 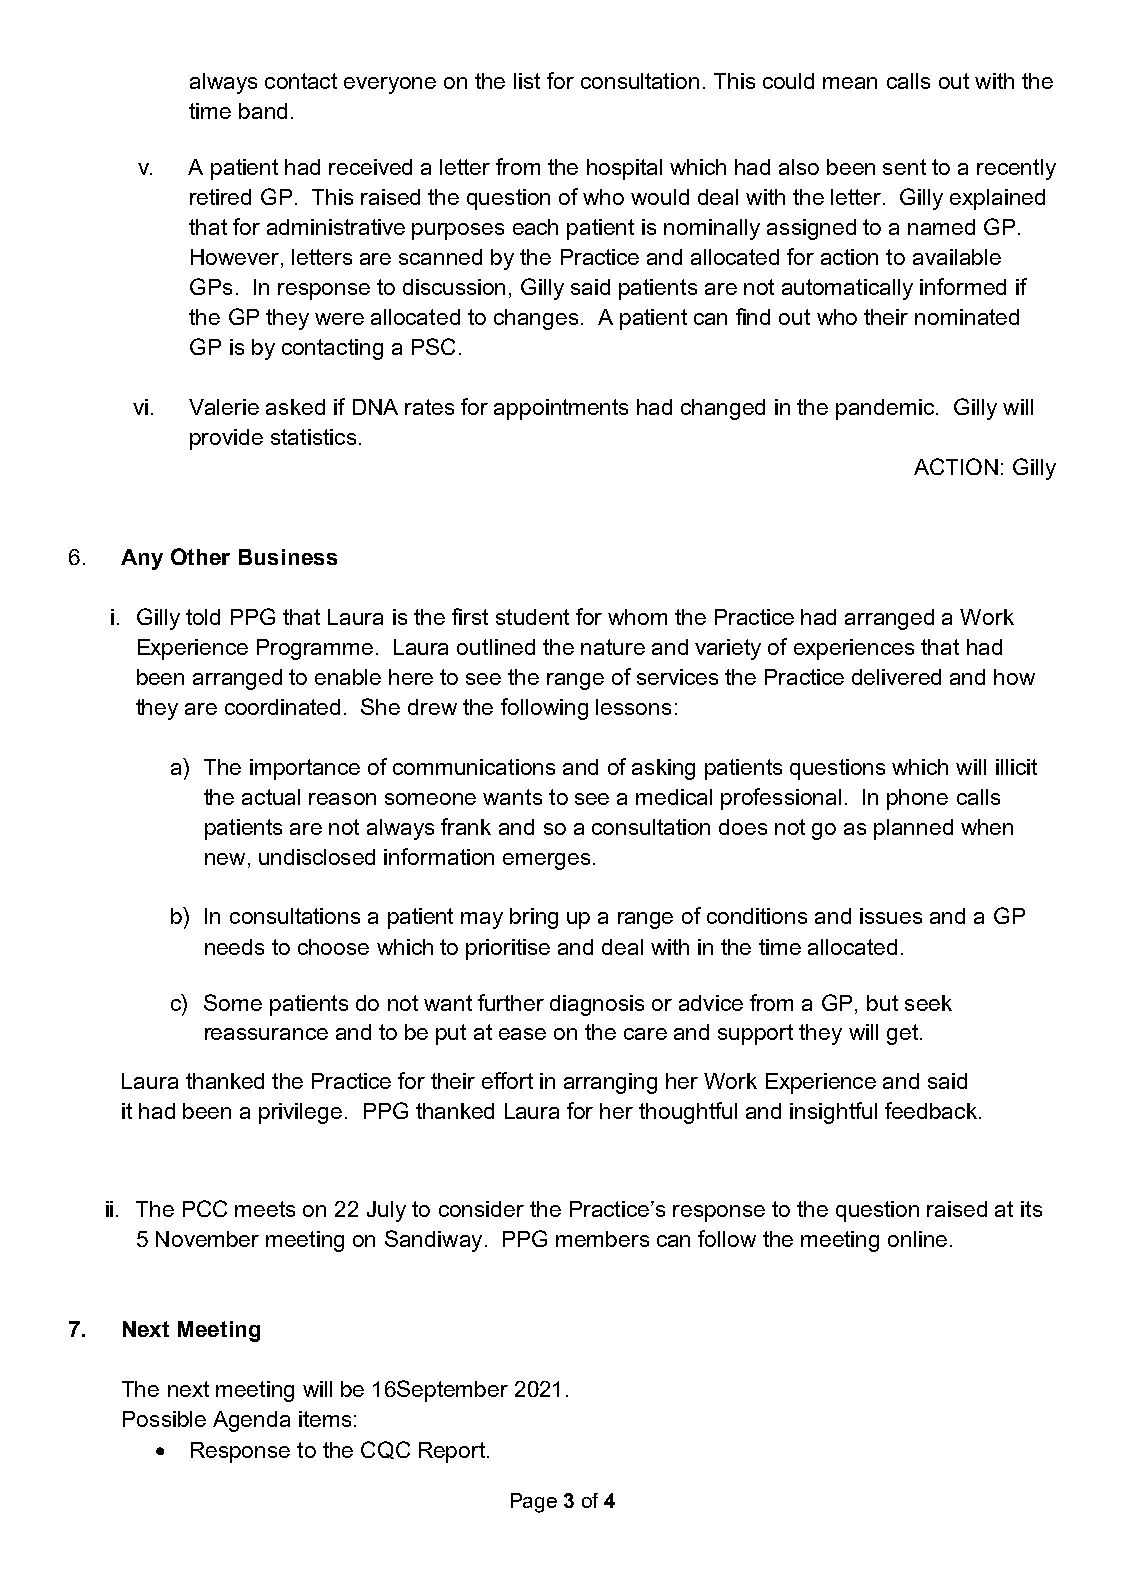 What do you see at coordinates (534, 1503) in the screenshot?
I see `Page` at bounding box center [534, 1503].
